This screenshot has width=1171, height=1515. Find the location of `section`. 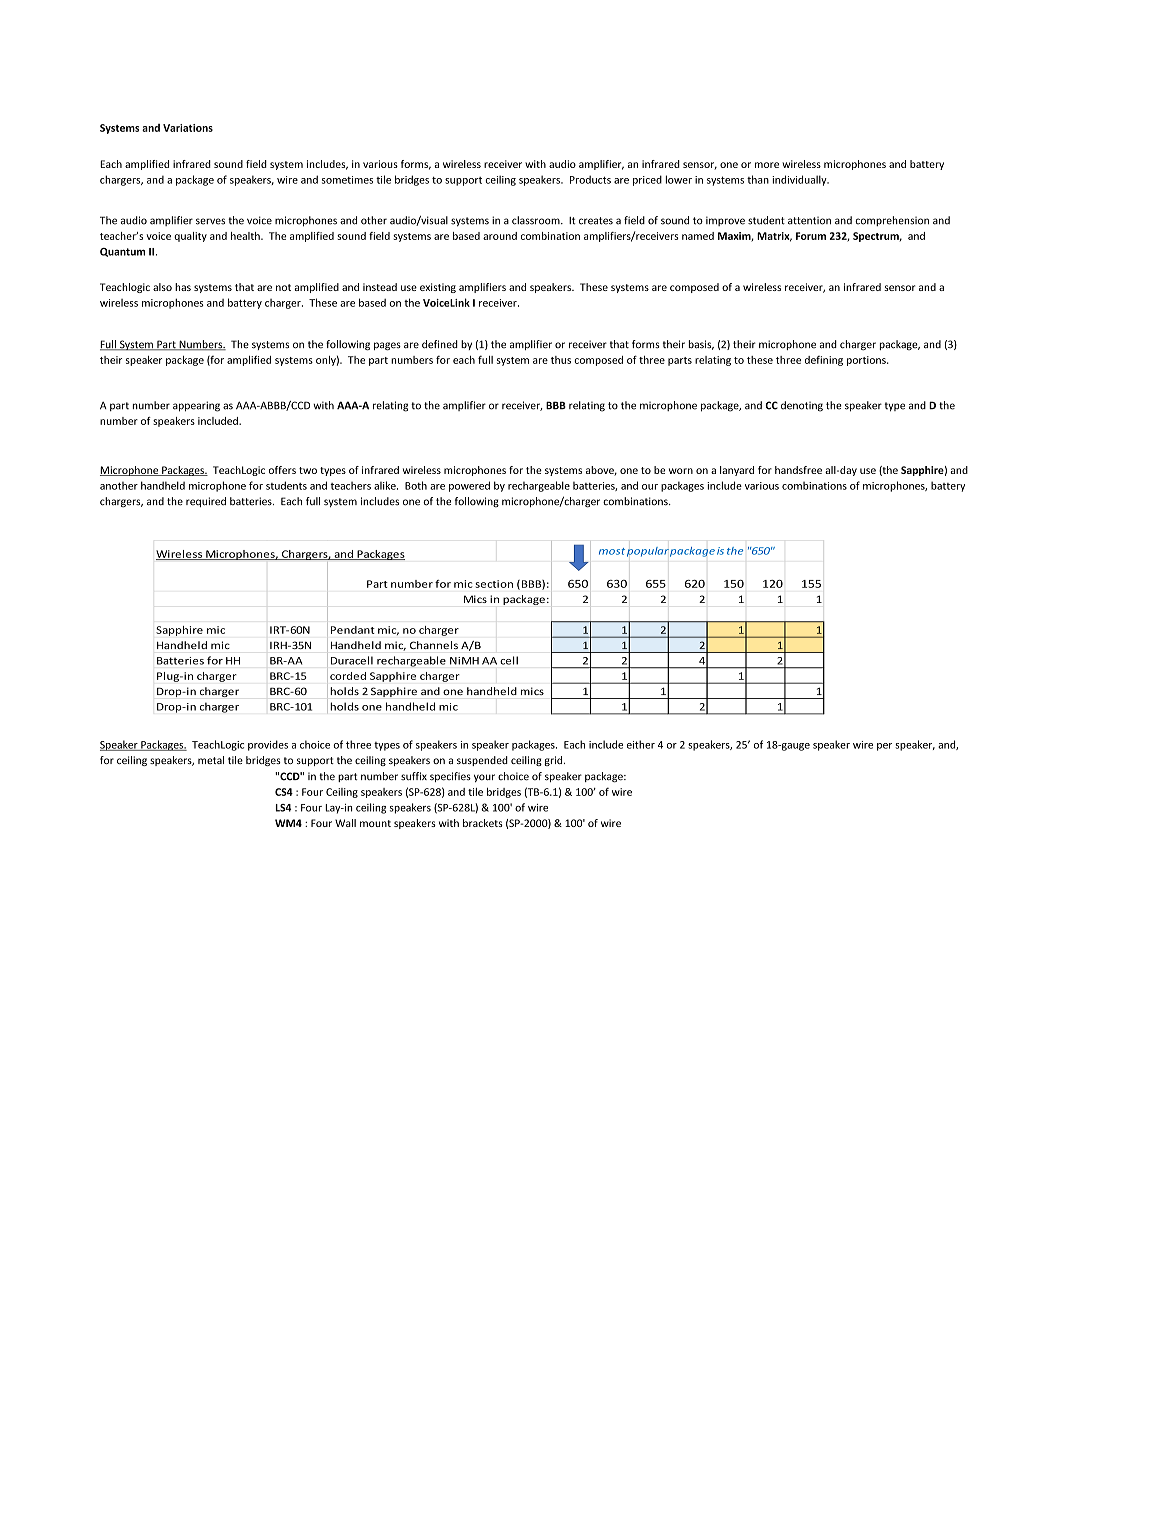

section is located at coordinates (494, 584).
